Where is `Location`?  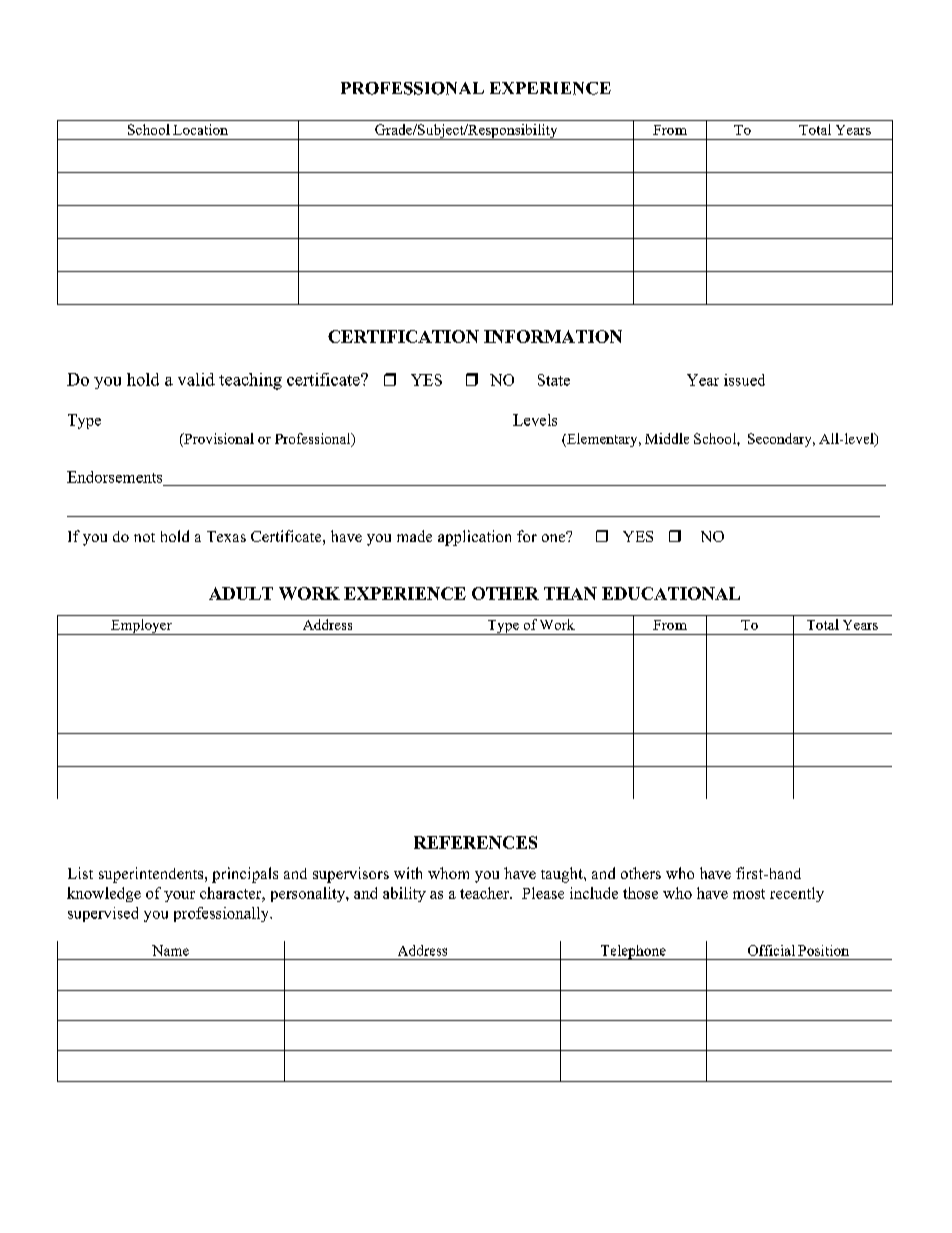
Location is located at coordinates (200, 129).
